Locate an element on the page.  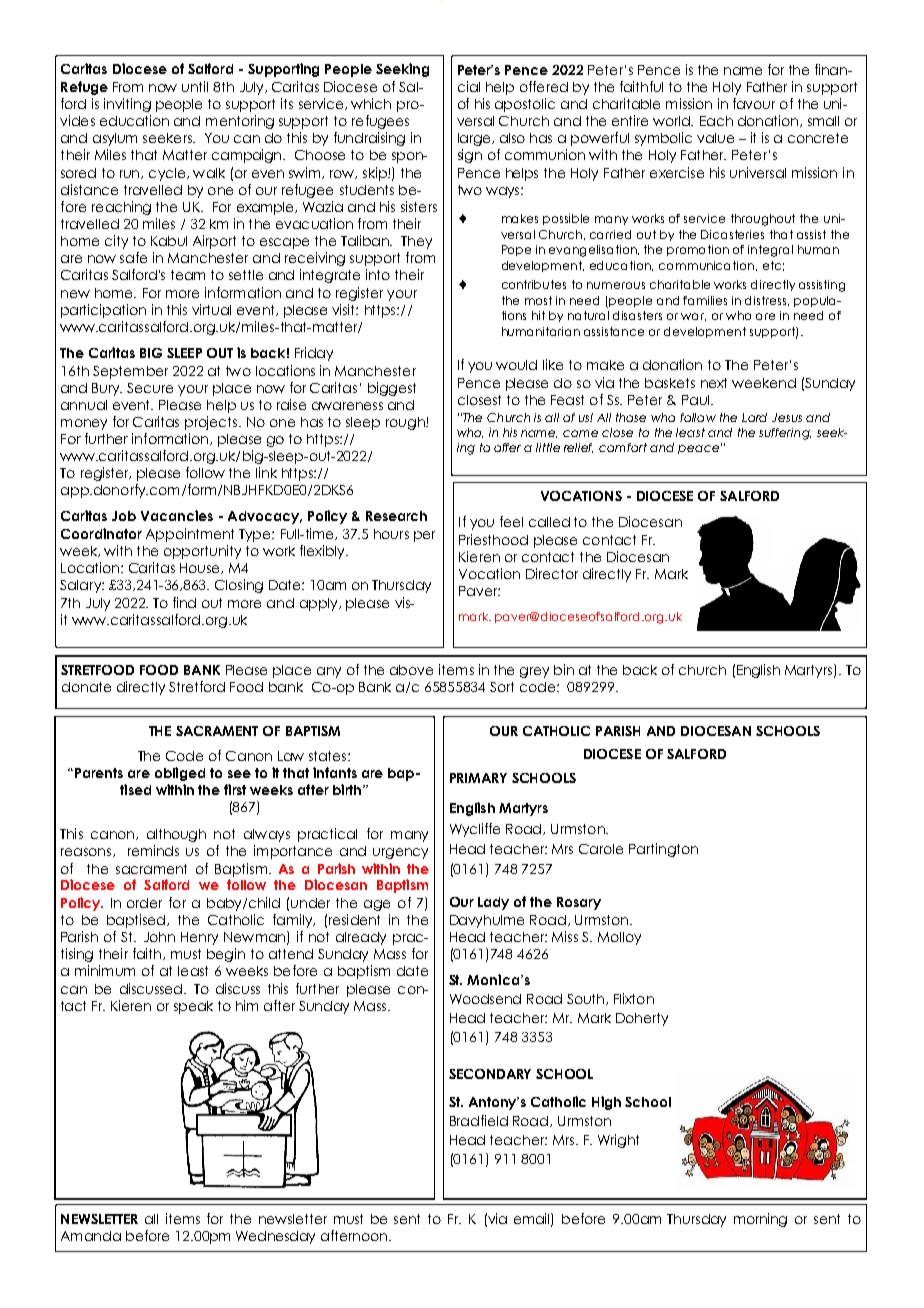
value is located at coordinates (715, 138).
